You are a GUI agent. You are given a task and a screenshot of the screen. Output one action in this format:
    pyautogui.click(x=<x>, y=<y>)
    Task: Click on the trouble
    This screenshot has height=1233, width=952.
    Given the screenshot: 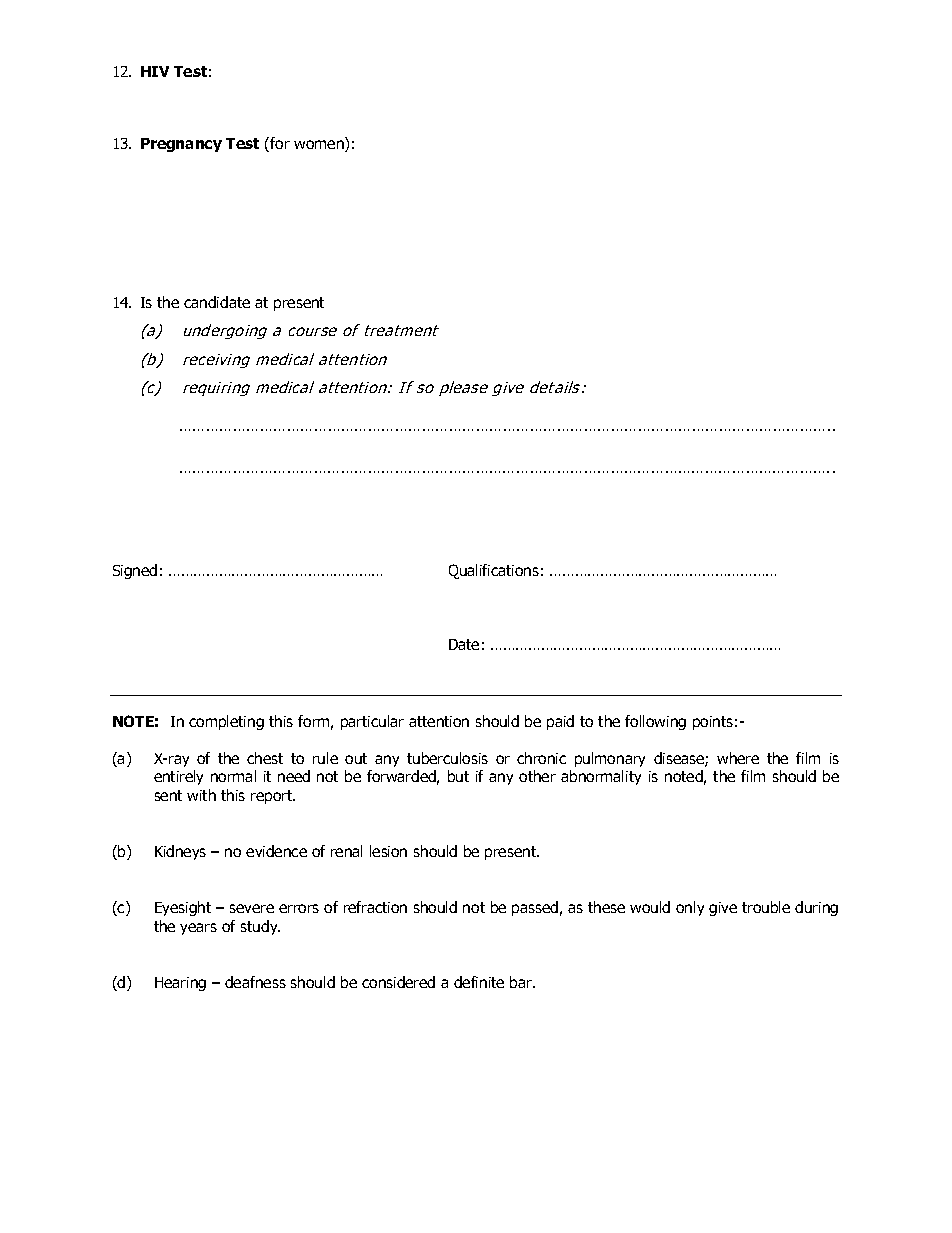 What is the action you would take?
    pyautogui.click(x=766, y=907)
